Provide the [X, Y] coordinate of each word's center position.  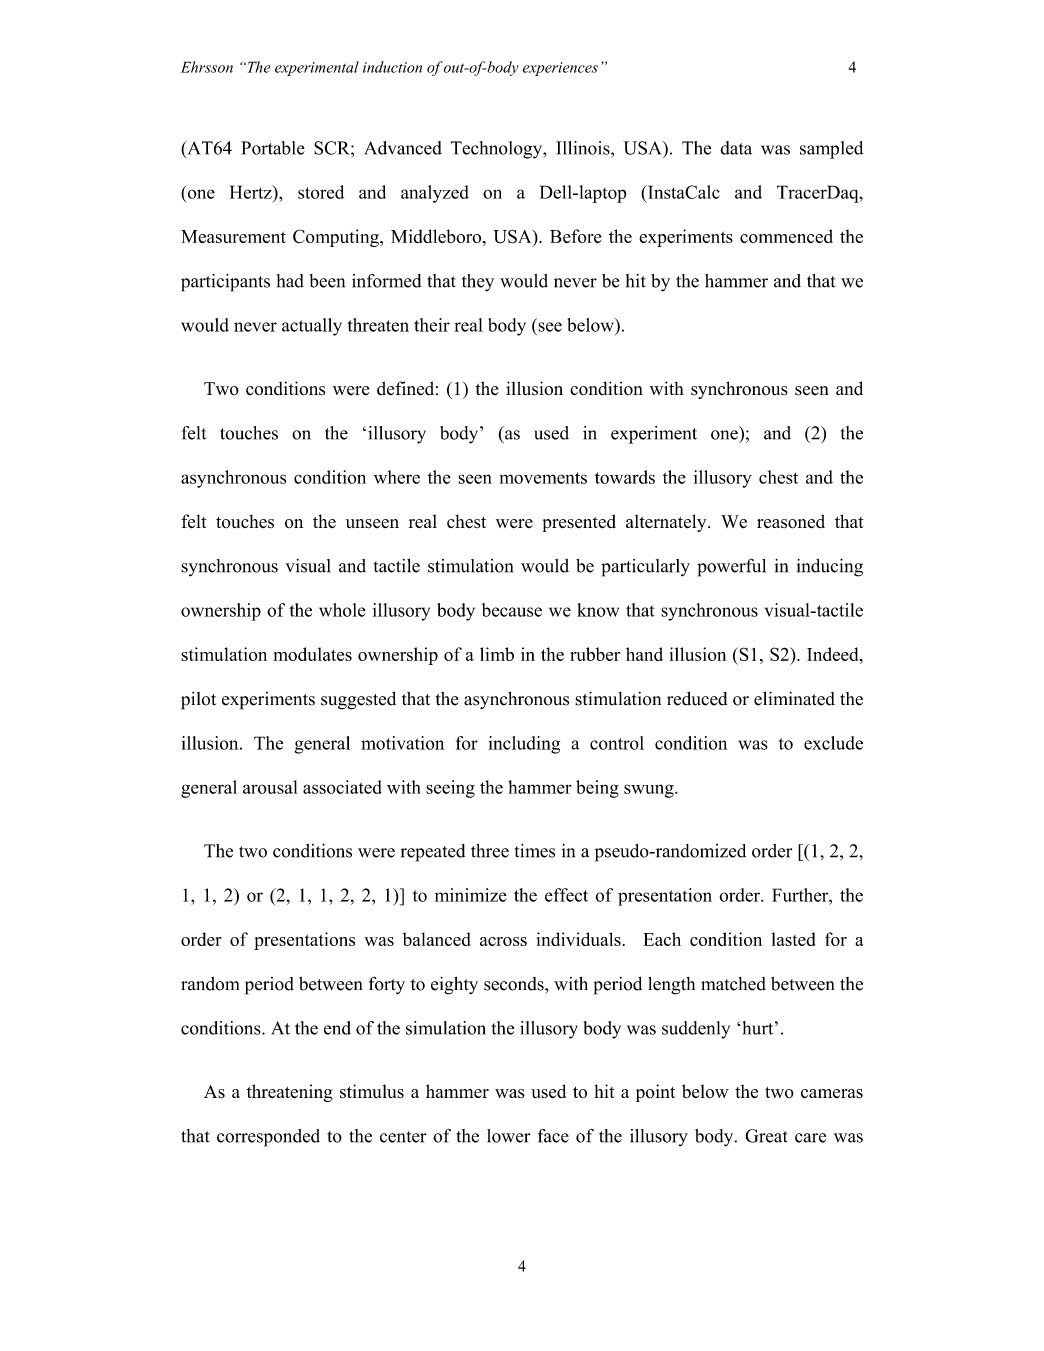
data [736, 148]
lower [509, 1136]
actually [312, 327]
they [478, 283]
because [512, 610]
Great [766, 1136]
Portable [273, 148]
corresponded [268, 1138]
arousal [270, 787]
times [535, 851]
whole [342, 610]
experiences [560, 69]
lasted [793, 939]
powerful [732, 567]
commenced [786, 236]
